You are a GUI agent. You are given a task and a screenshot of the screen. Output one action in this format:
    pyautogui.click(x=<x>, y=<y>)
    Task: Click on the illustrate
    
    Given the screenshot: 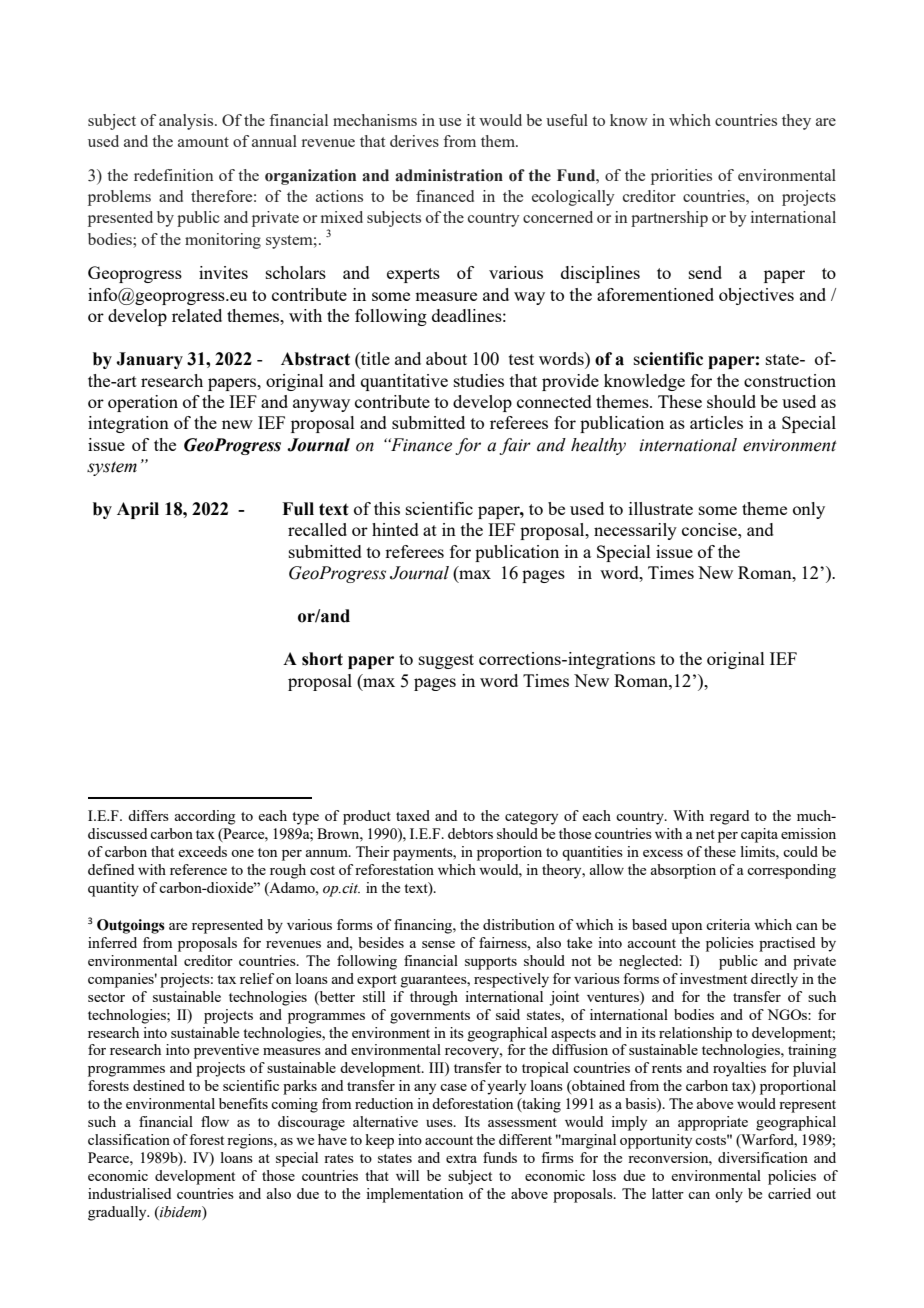 What is the action you would take?
    pyautogui.click(x=661, y=508)
